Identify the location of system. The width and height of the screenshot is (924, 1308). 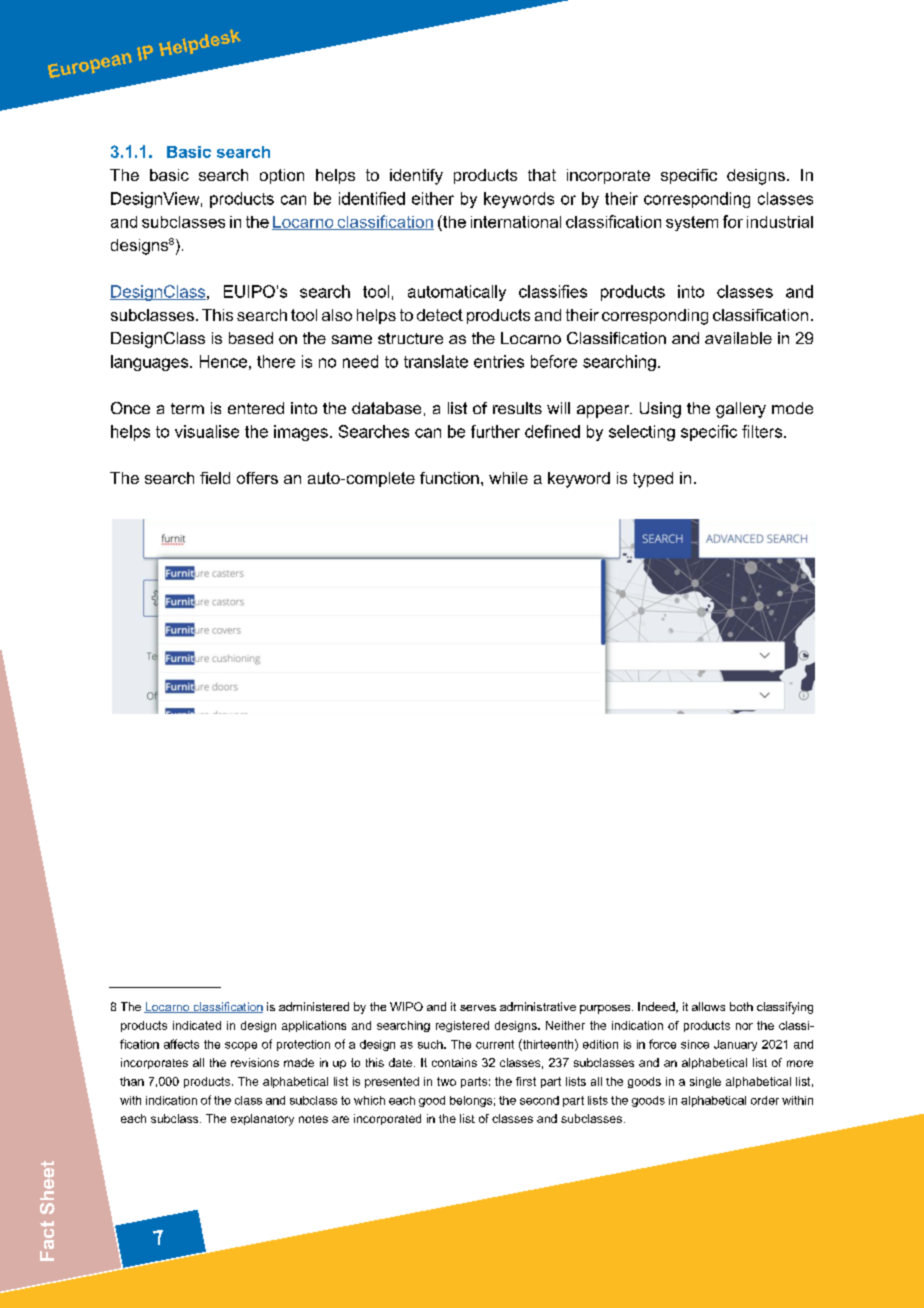
(692, 223).
